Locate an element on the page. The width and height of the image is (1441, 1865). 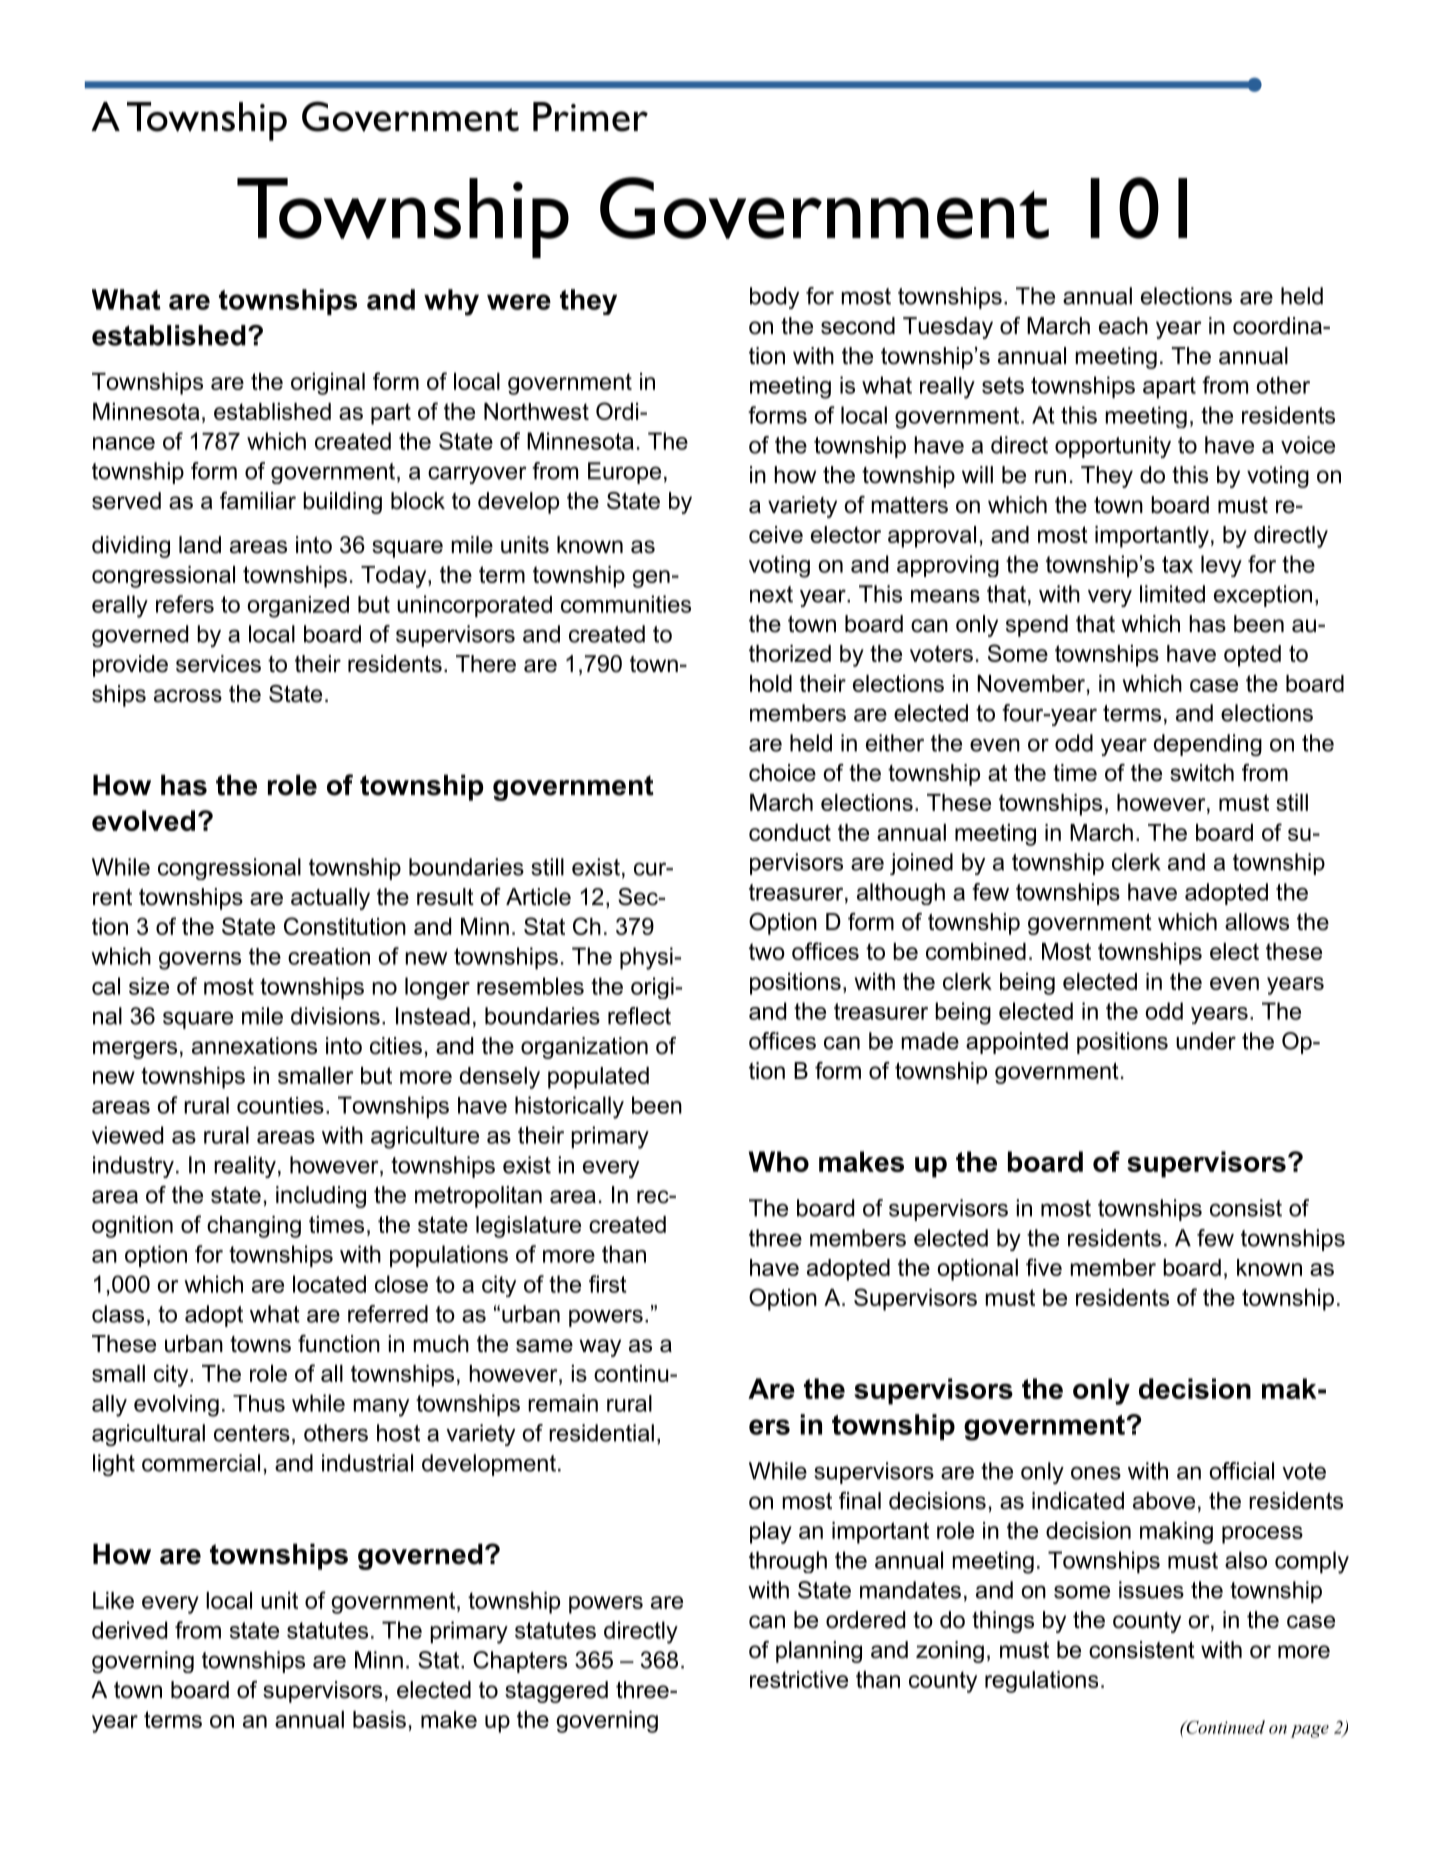
land is located at coordinates (200, 545).
